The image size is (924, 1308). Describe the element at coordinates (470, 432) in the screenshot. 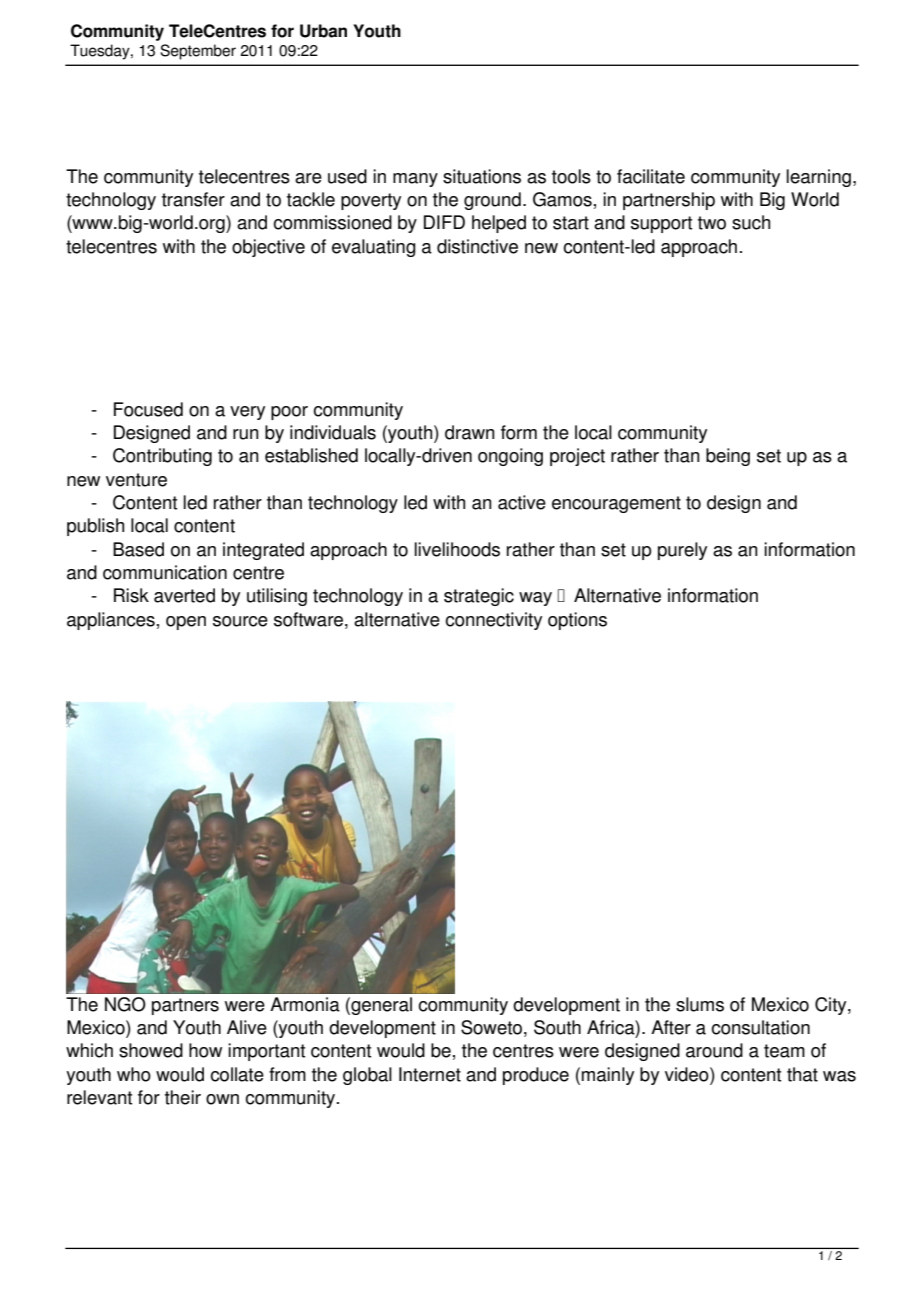

I see `drawn` at that location.
